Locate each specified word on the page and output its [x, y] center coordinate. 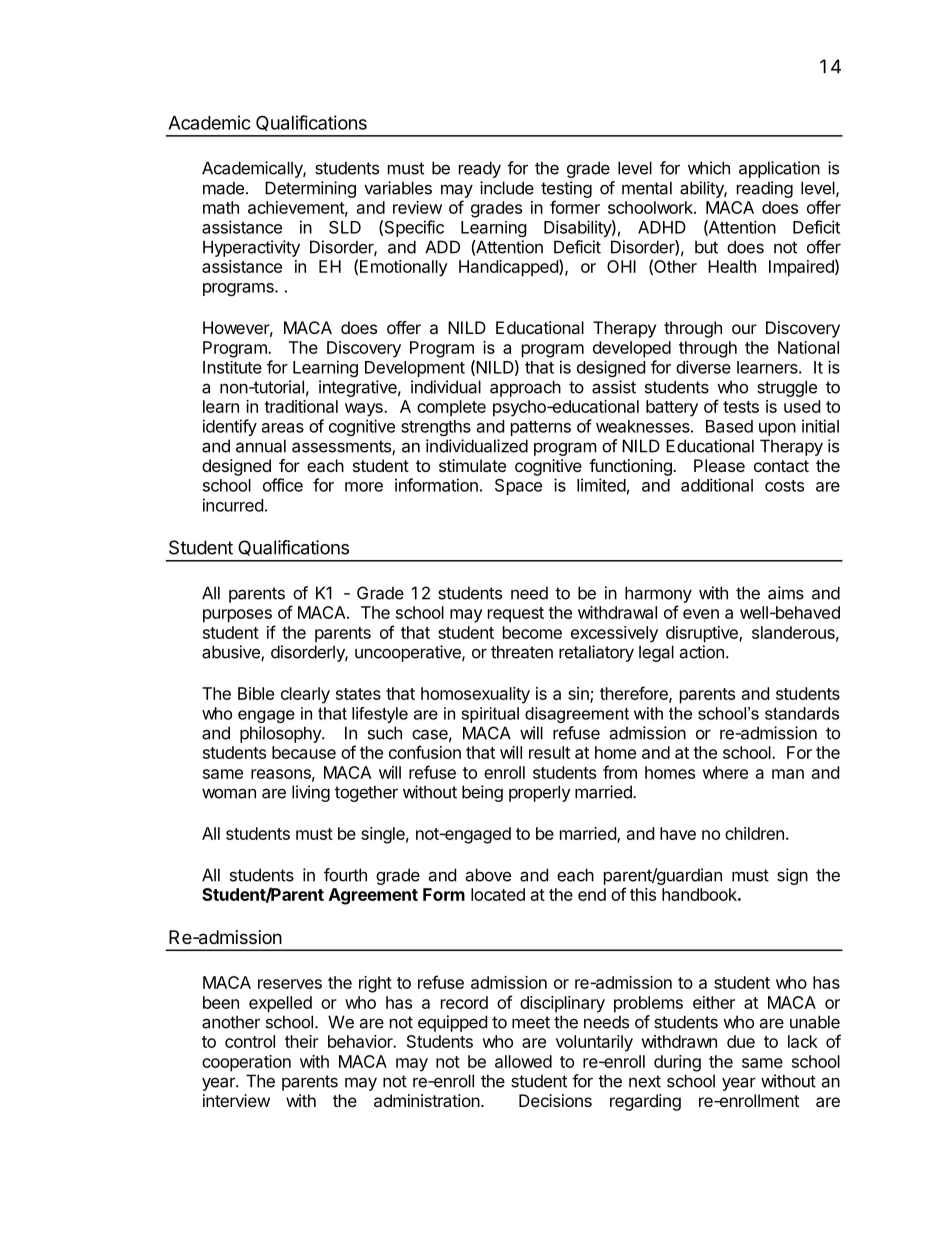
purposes [237, 616]
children [754, 833]
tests [741, 407]
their [302, 1041]
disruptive [703, 634]
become [532, 632]
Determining [310, 189]
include [507, 188]
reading [765, 189]
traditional [301, 406]
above [488, 875]
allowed [523, 1061]
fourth [345, 875]
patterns [541, 428]
